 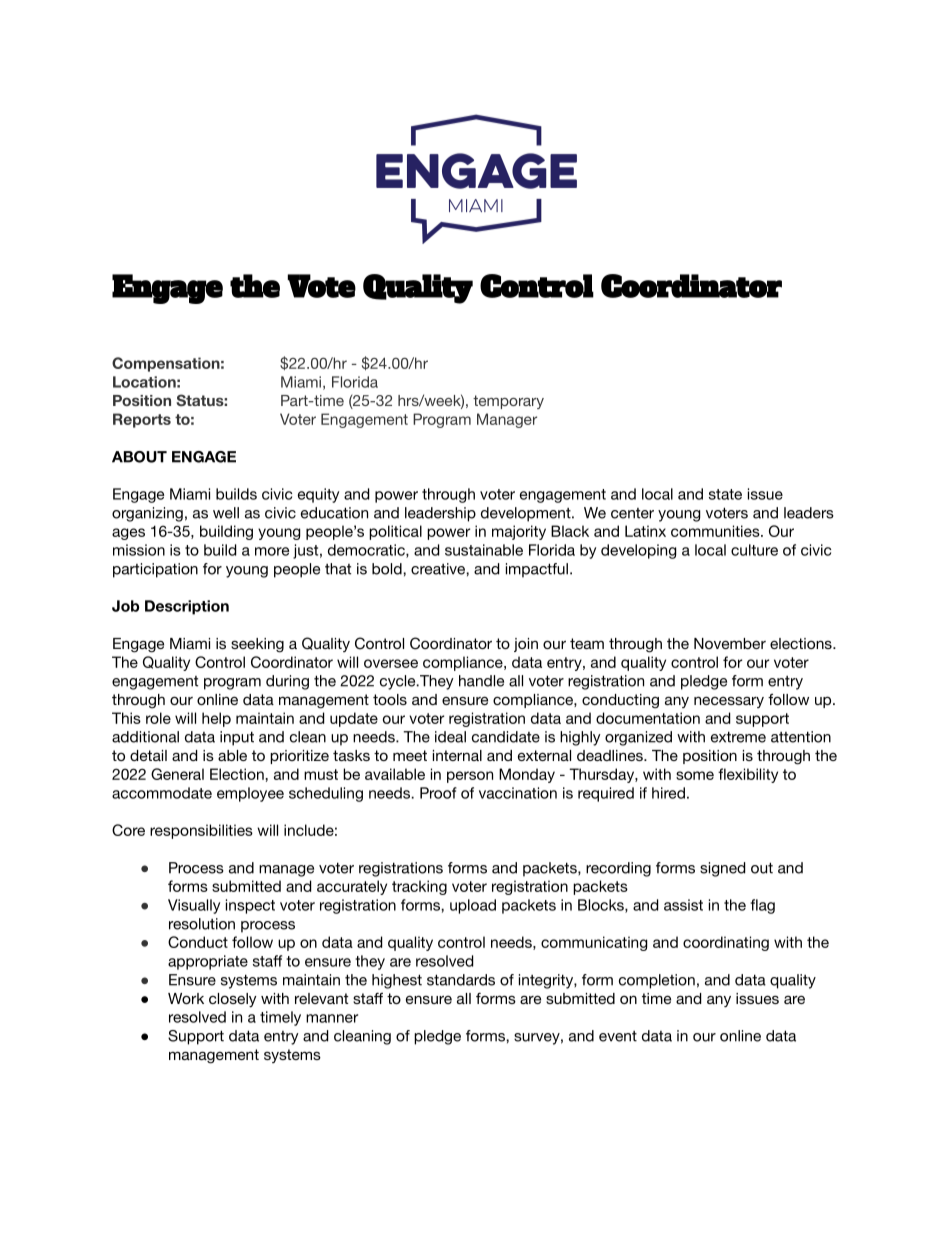 I want to click on Reports, so click(x=142, y=420).
